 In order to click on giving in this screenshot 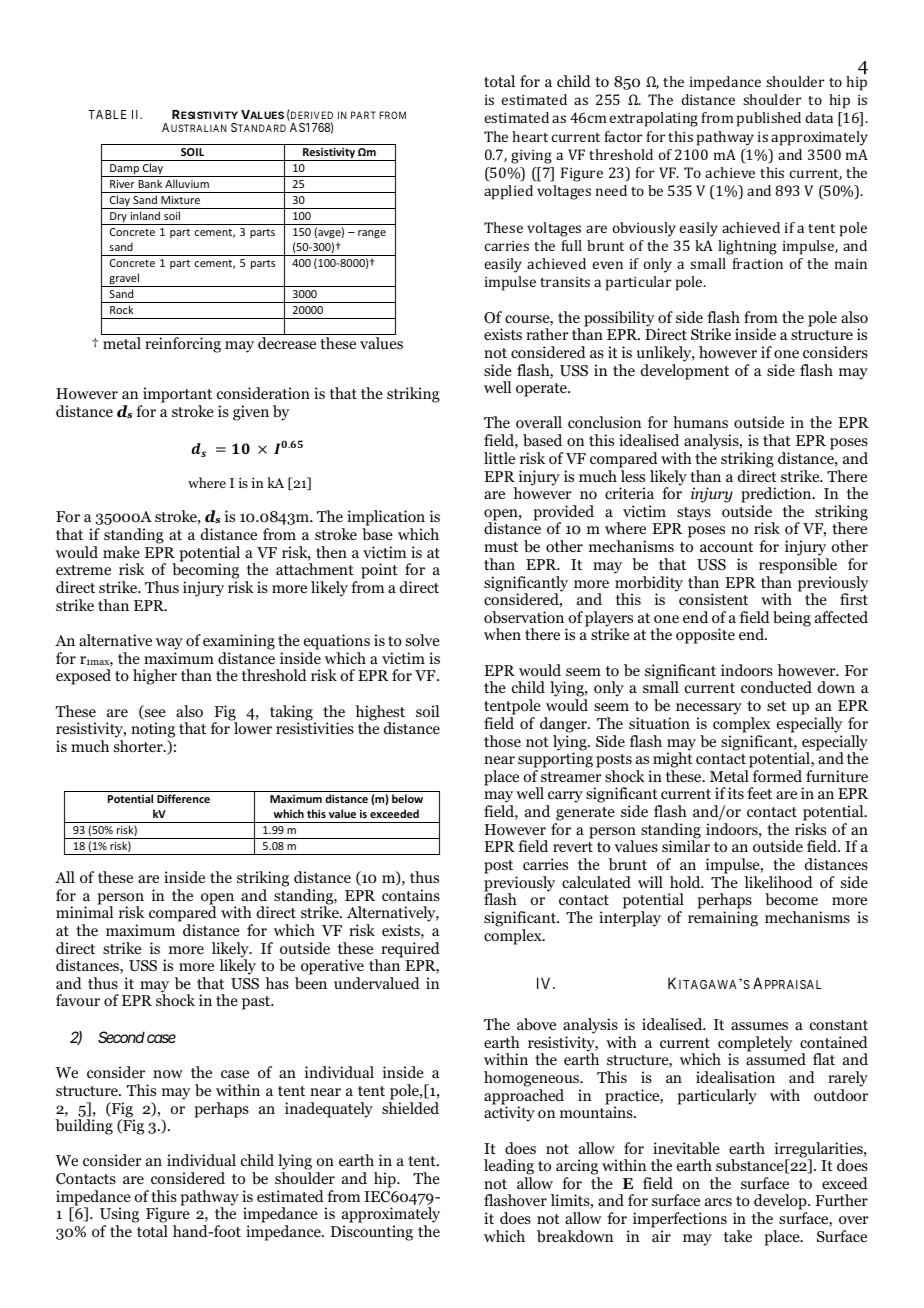, I will do `click(531, 156)`.
